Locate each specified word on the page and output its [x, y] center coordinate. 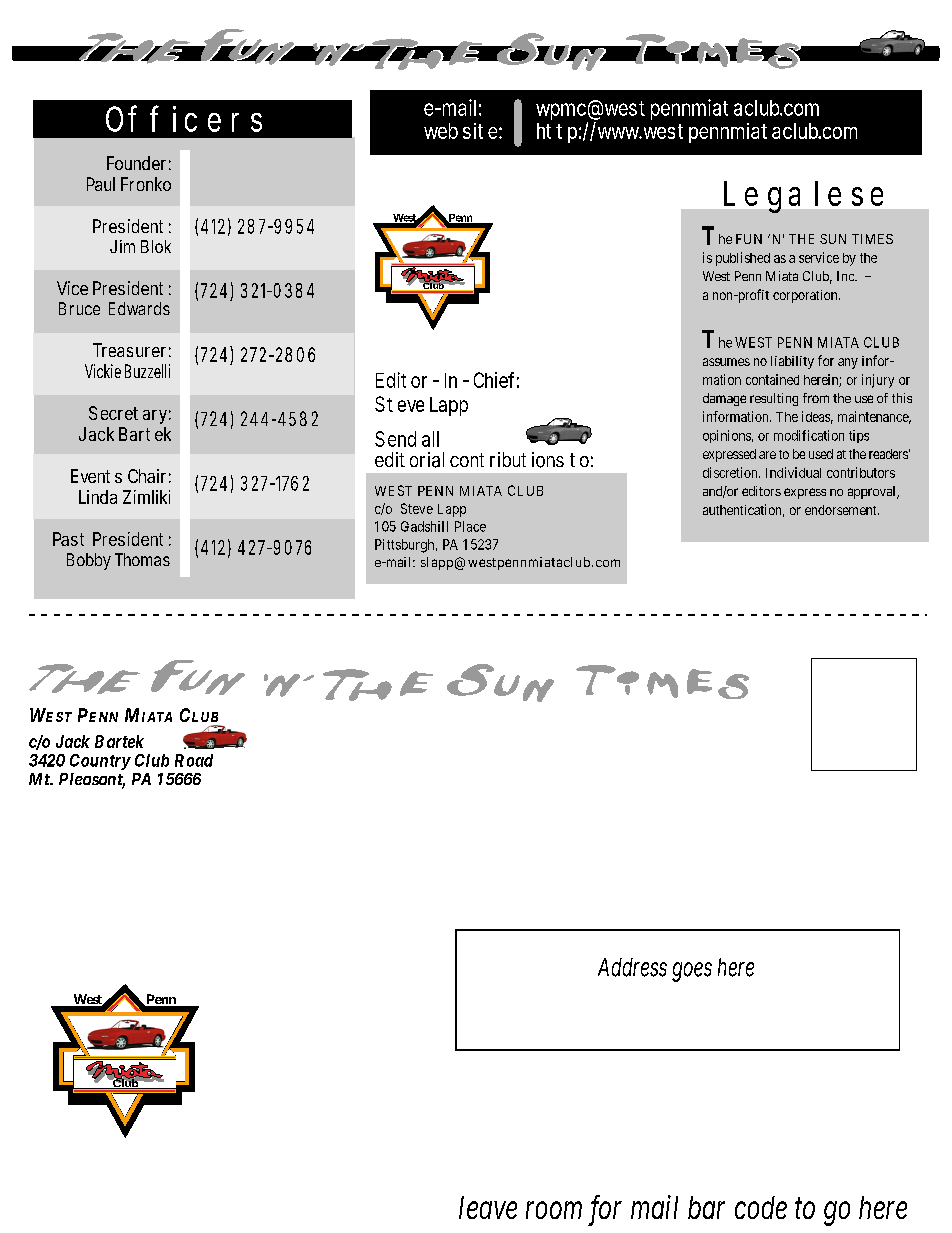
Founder [139, 163]
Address [632, 967]
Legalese [803, 197]
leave [488, 1207]
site [482, 131]
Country [100, 762]
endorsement [842, 510]
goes [692, 972]
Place [470, 526]
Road [194, 760]
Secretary [130, 415]
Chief [496, 380]
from [816, 398]
